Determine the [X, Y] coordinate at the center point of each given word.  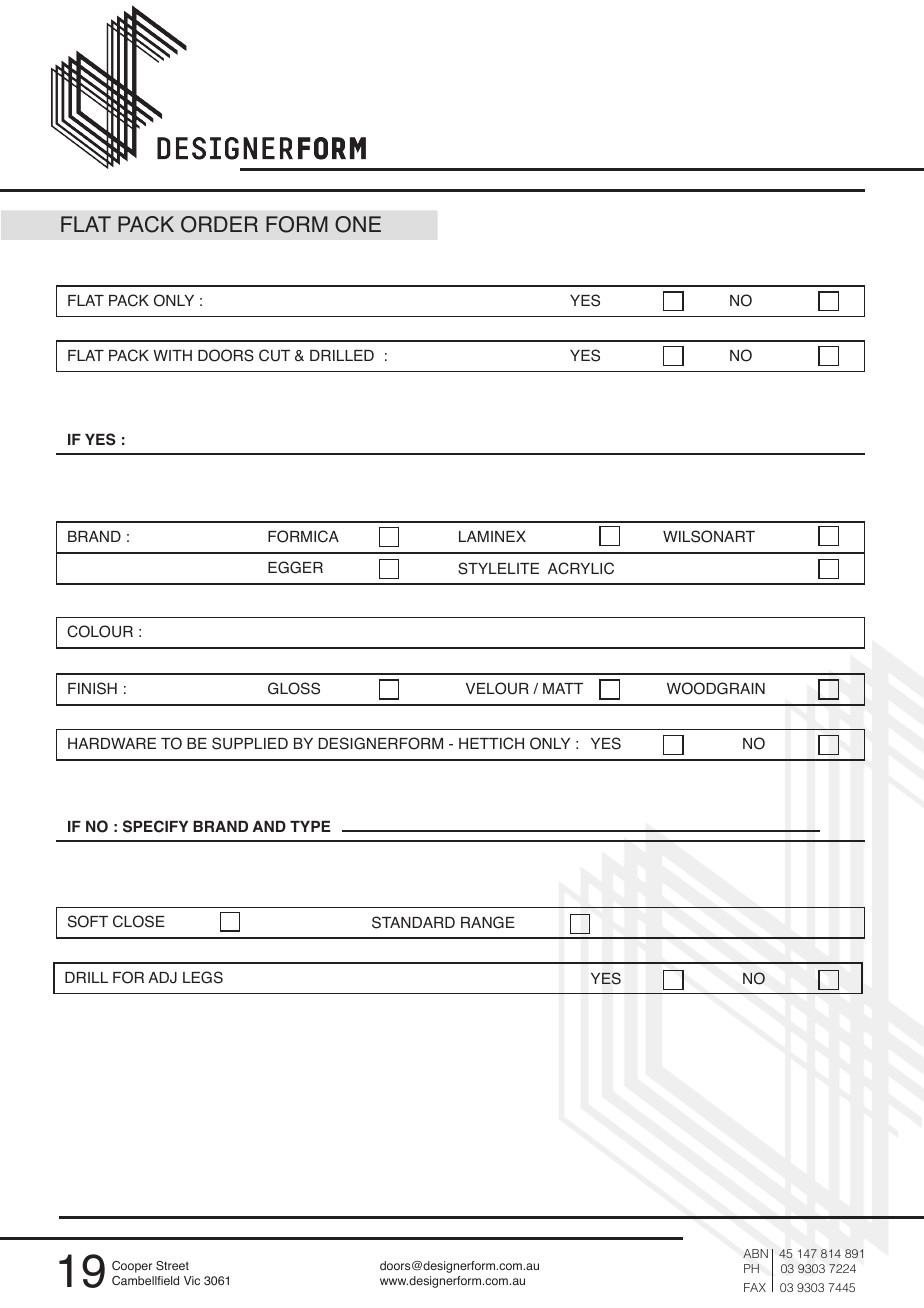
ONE [358, 224]
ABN [755, 1253]
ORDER [219, 224]
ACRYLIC [581, 568]
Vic [192, 1280]
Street [172, 1265]
